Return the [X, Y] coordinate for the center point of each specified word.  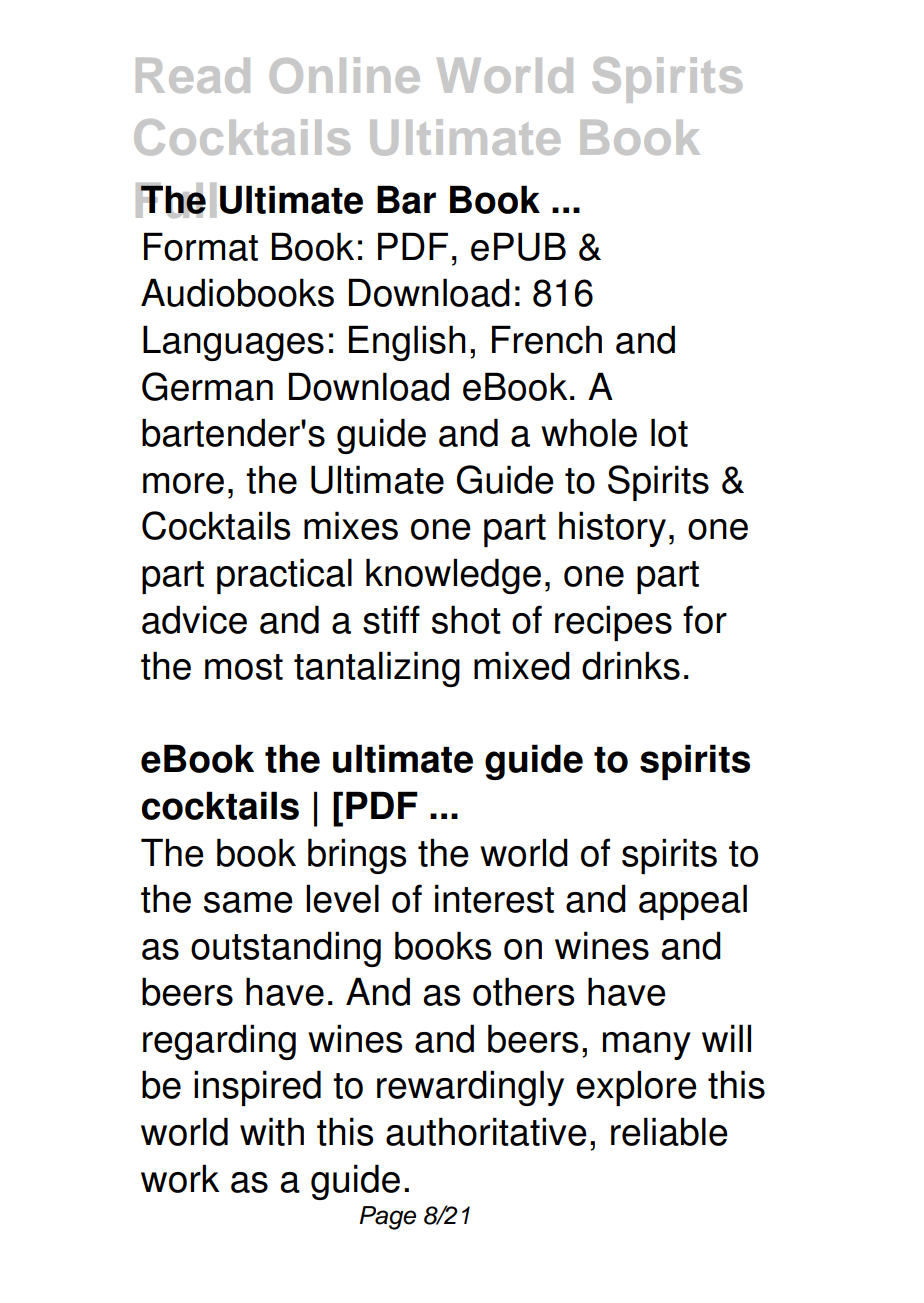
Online [345, 75]
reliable [669, 1131]
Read [193, 75]
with [272, 1131]
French [547, 339]
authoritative [486, 1131]
